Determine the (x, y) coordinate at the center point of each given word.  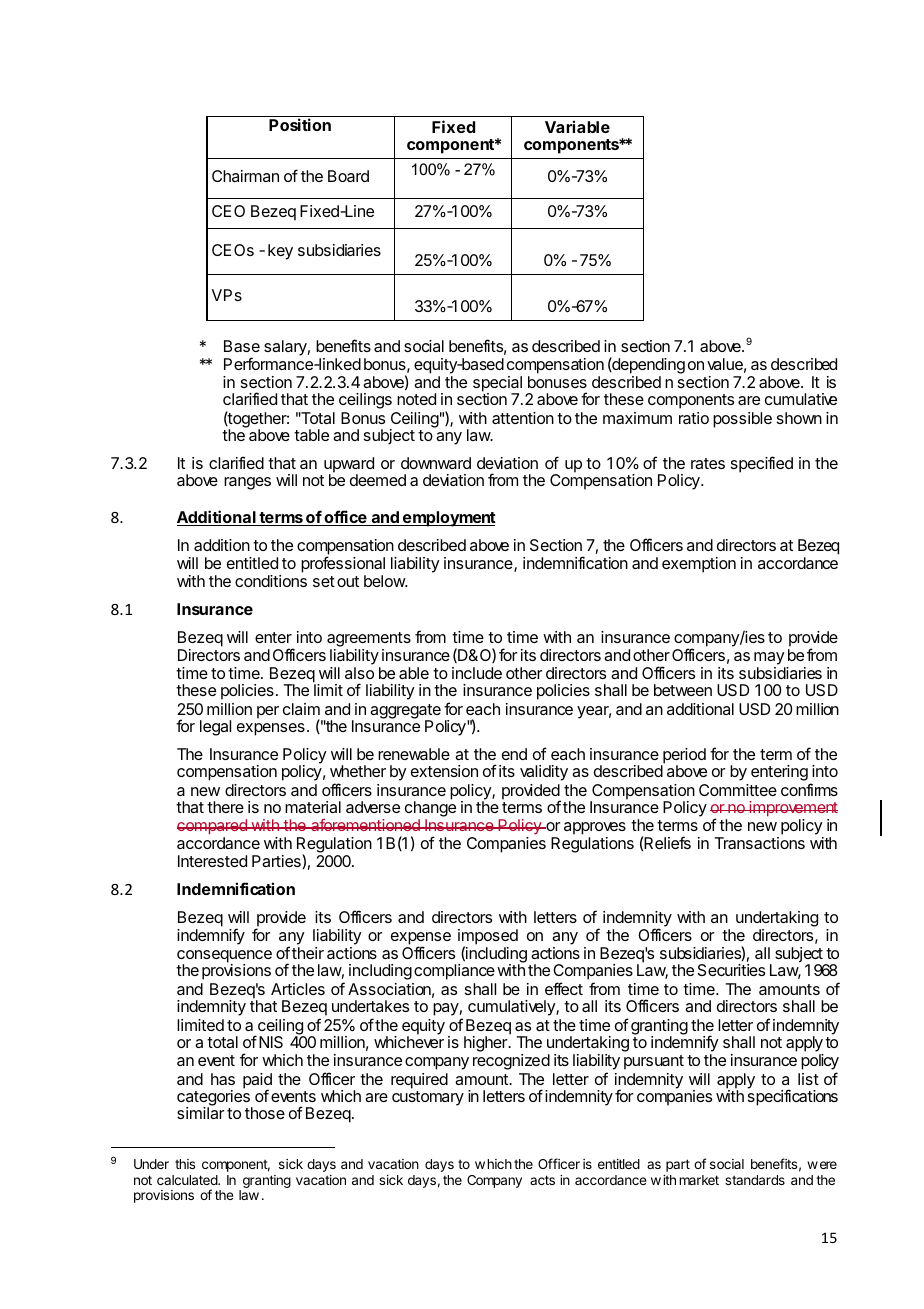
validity (544, 773)
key (280, 252)
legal (215, 728)
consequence (224, 957)
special (497, 385)
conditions (271, 581)
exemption (699, 565)
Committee (738, 790)
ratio (694, 418)
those (265, 1113)
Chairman (245, 176)
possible (742, 420)
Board (348, 176)
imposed (488, 938)
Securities (731, 970)
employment (448, 519)
